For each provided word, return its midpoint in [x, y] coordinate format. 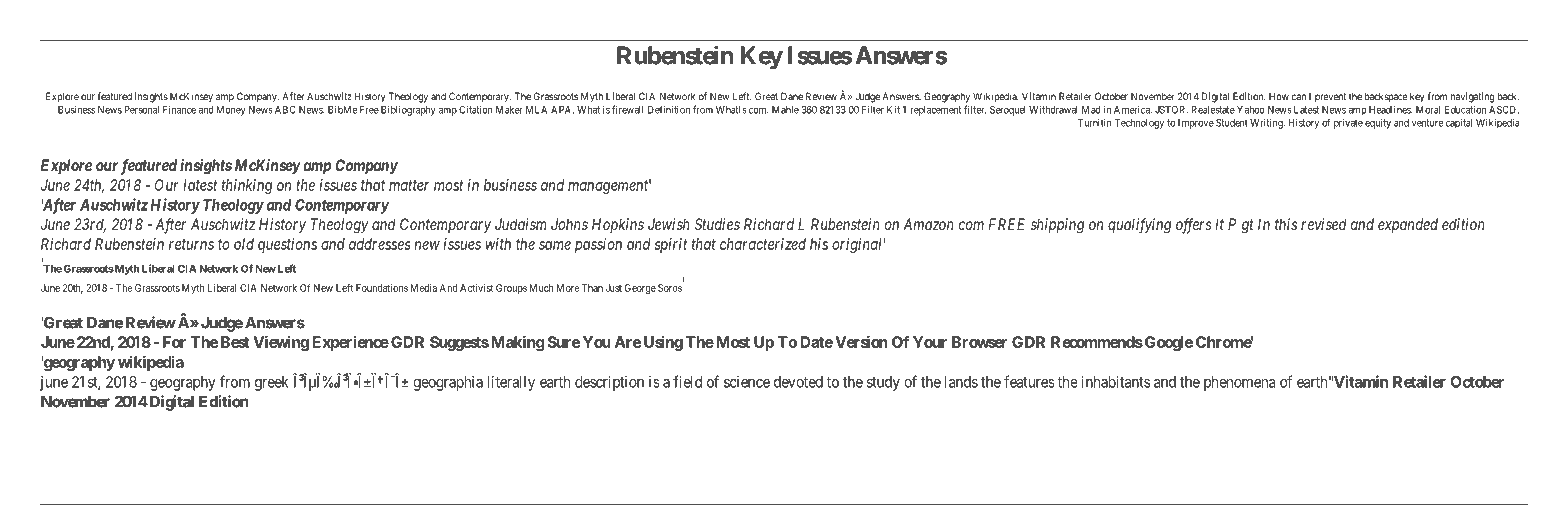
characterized [763, 244]
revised [1324, 224]
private [1348, 124]
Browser [979, 342]
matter [409, 185]
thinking [247, 186]
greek [272, 383]
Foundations [382, 288]
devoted [798, 382]
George [640, 289]
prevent [1330, 98]
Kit [893, 110]
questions [287, 245]
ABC [285, 110]
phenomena [1240, 383]
